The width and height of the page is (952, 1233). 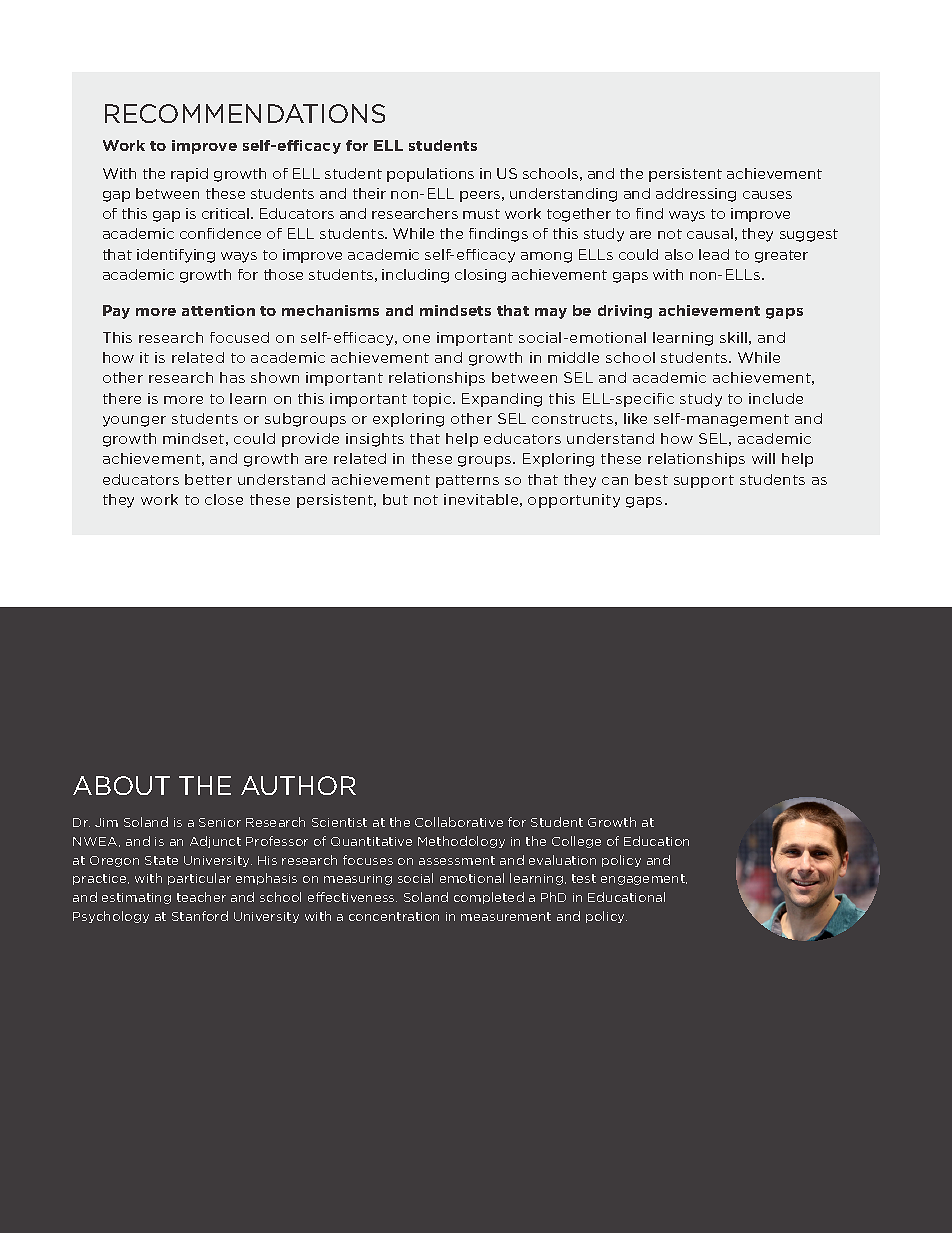 What do you see at coordinates (644, 879) in the page?
I see `engagement` at bounding box center [644, 879].
